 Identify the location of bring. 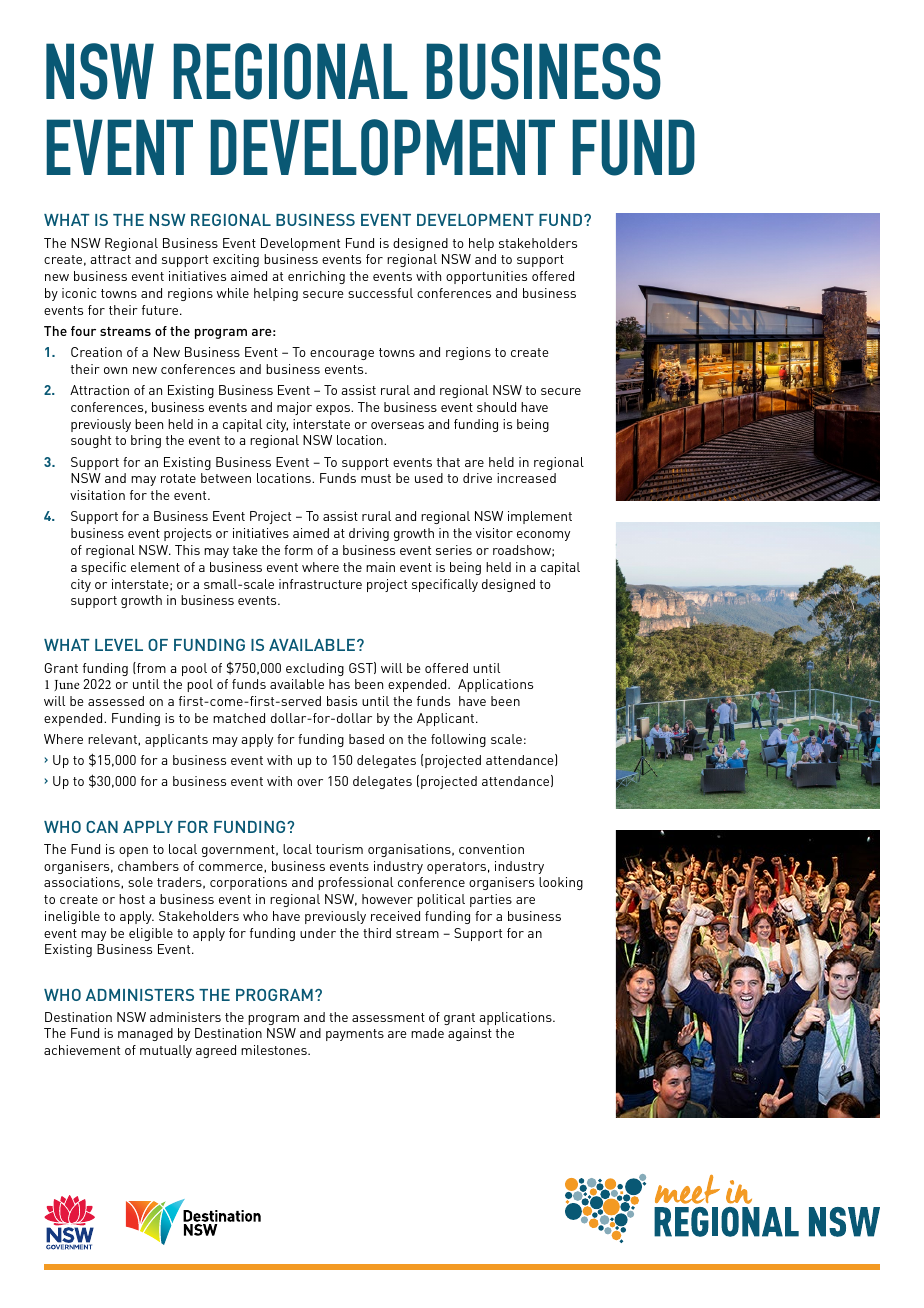
(146, 441).
